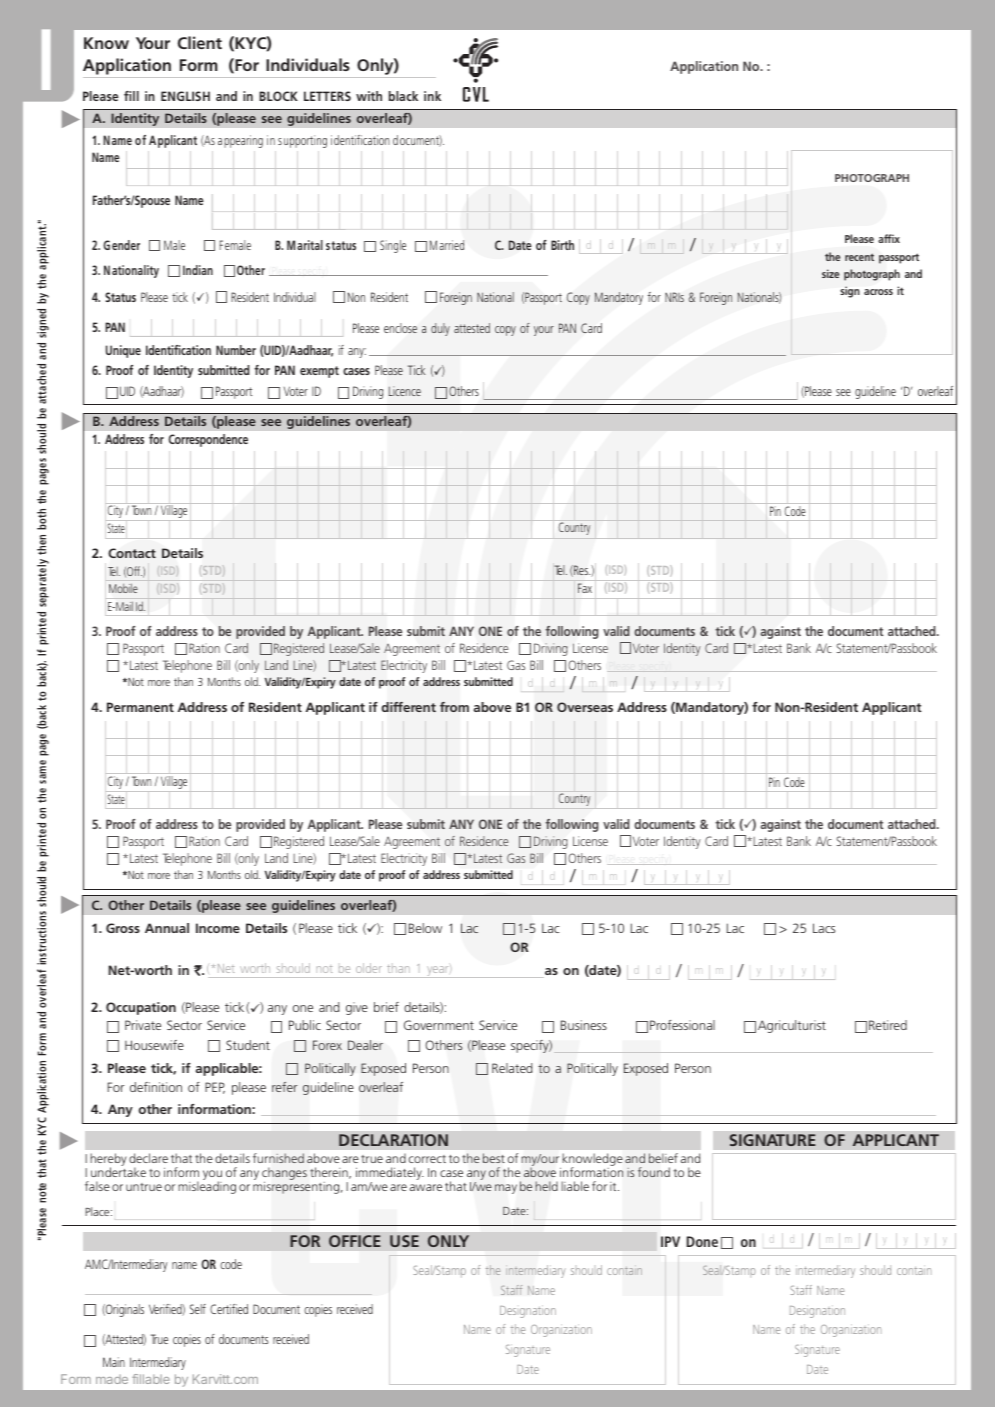 This image has height=1407, width=995. Describe the element at coordinates (185, 96) in the image. I see `ENGLISH` at that location.
